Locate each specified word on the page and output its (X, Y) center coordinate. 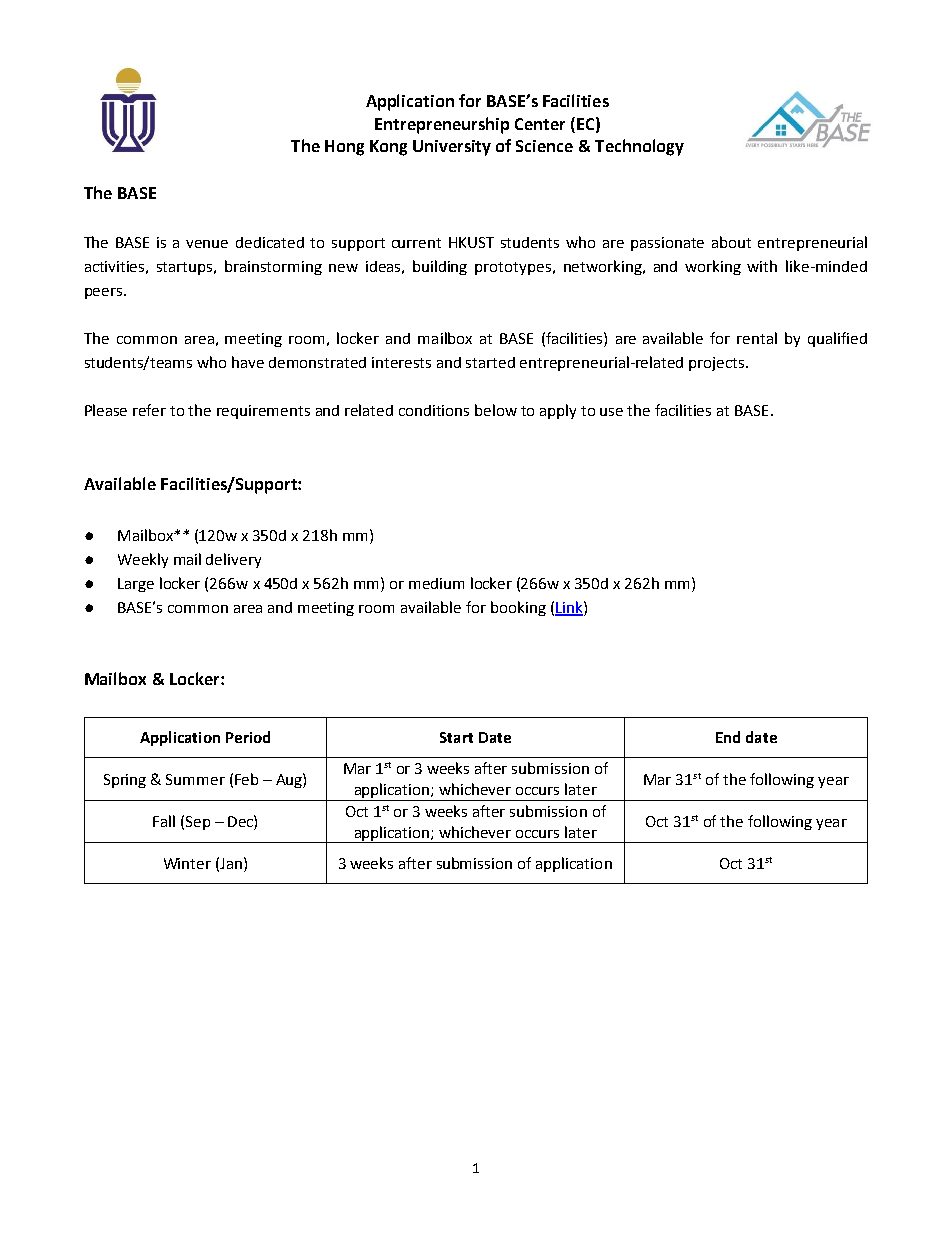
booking (518, 608)
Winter (187, 863)
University (452, 148)
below (496, 410)
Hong (344, 148)
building (440, 267)
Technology (639, 147)
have (248, 362)
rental (757, 338)
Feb (246, 779)
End (728, 737)
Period (248, 737)
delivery (233, 560)
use (611, 412)
